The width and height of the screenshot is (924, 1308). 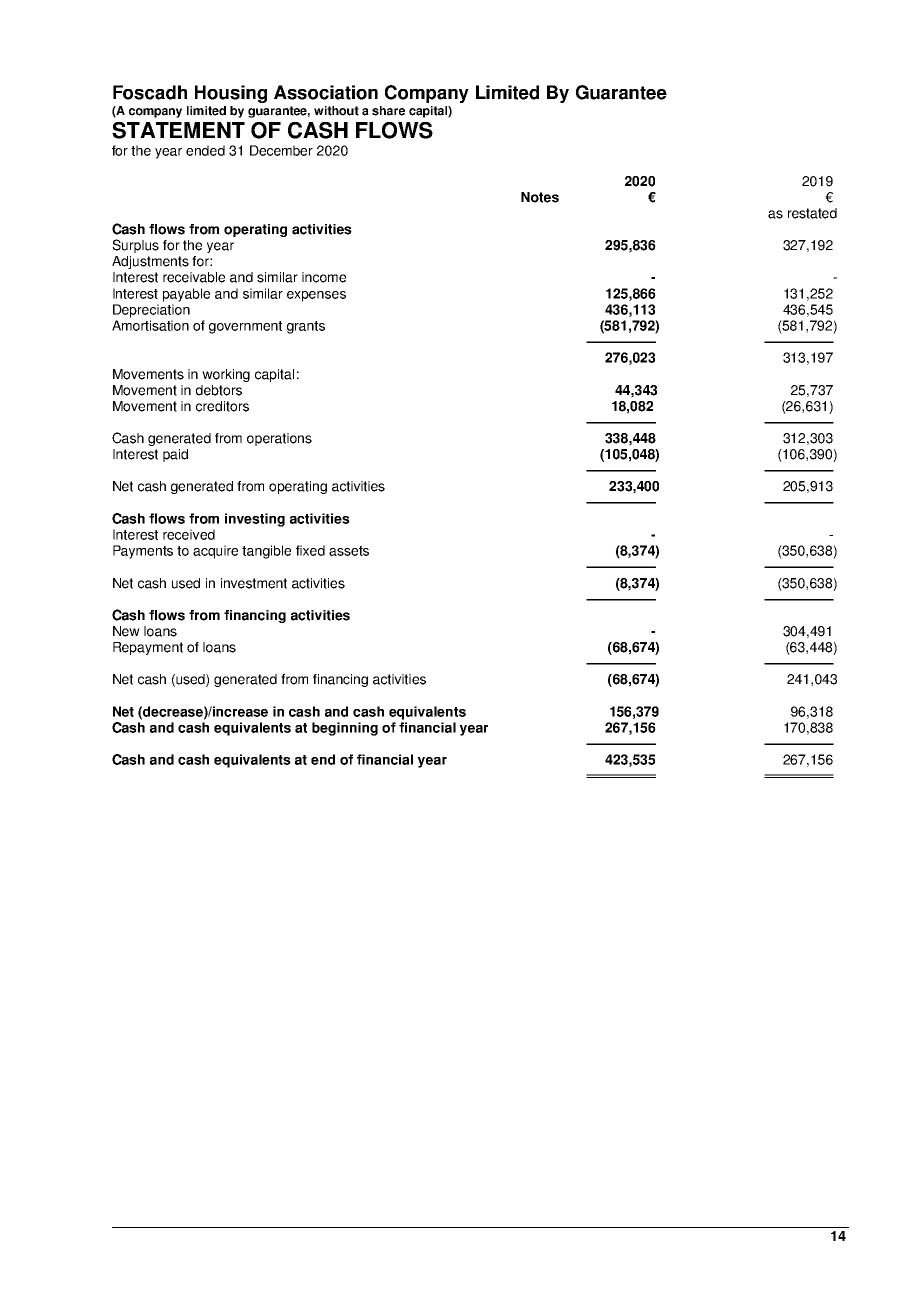 I want to click on share, so click(x=388, y=111).
